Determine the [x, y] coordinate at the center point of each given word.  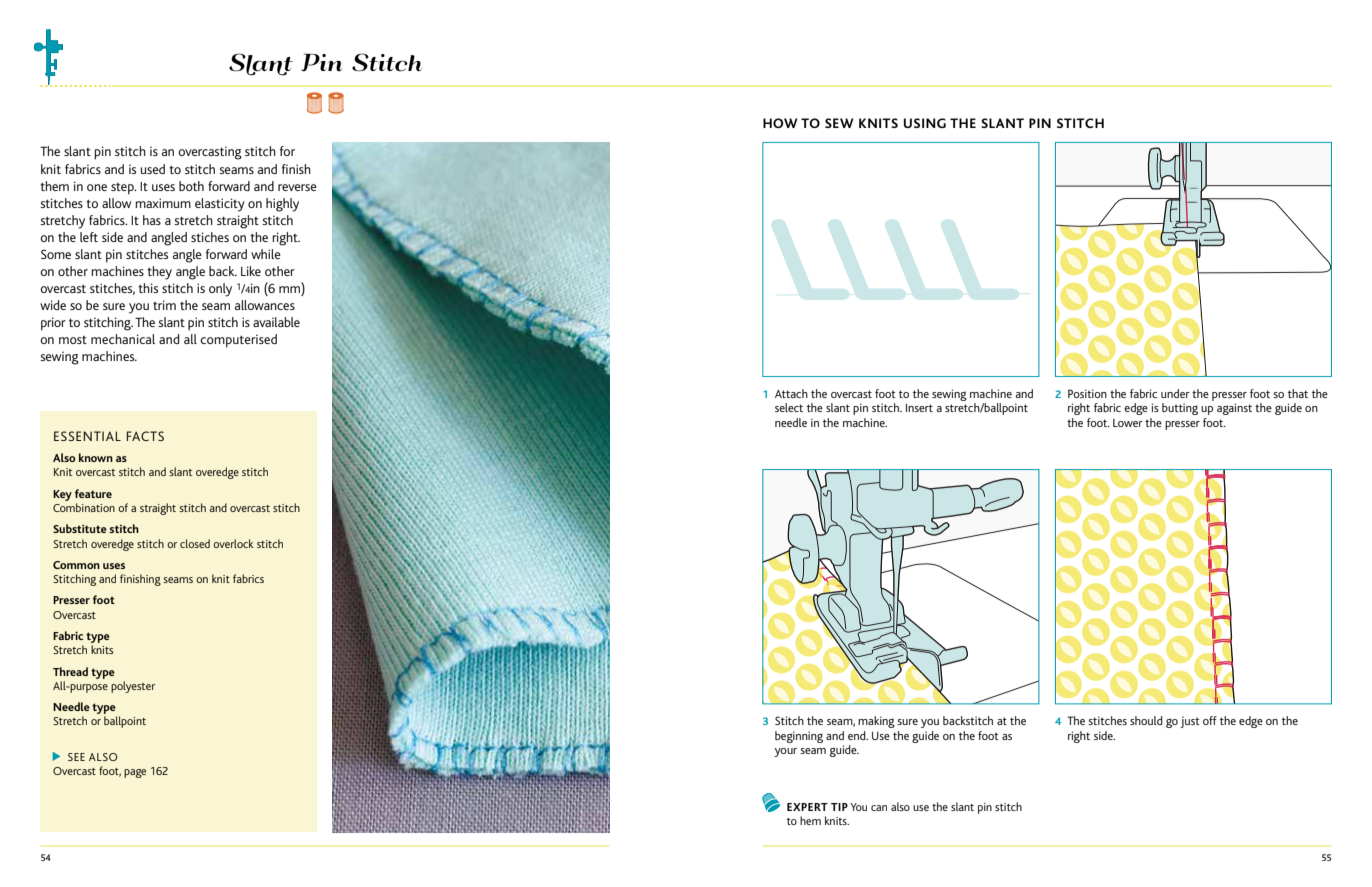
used [152, 169]
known [96, 457]
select [789, 407]
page [135, 773]
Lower [1128, 423]
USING [925, 123]
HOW [780, 123]
